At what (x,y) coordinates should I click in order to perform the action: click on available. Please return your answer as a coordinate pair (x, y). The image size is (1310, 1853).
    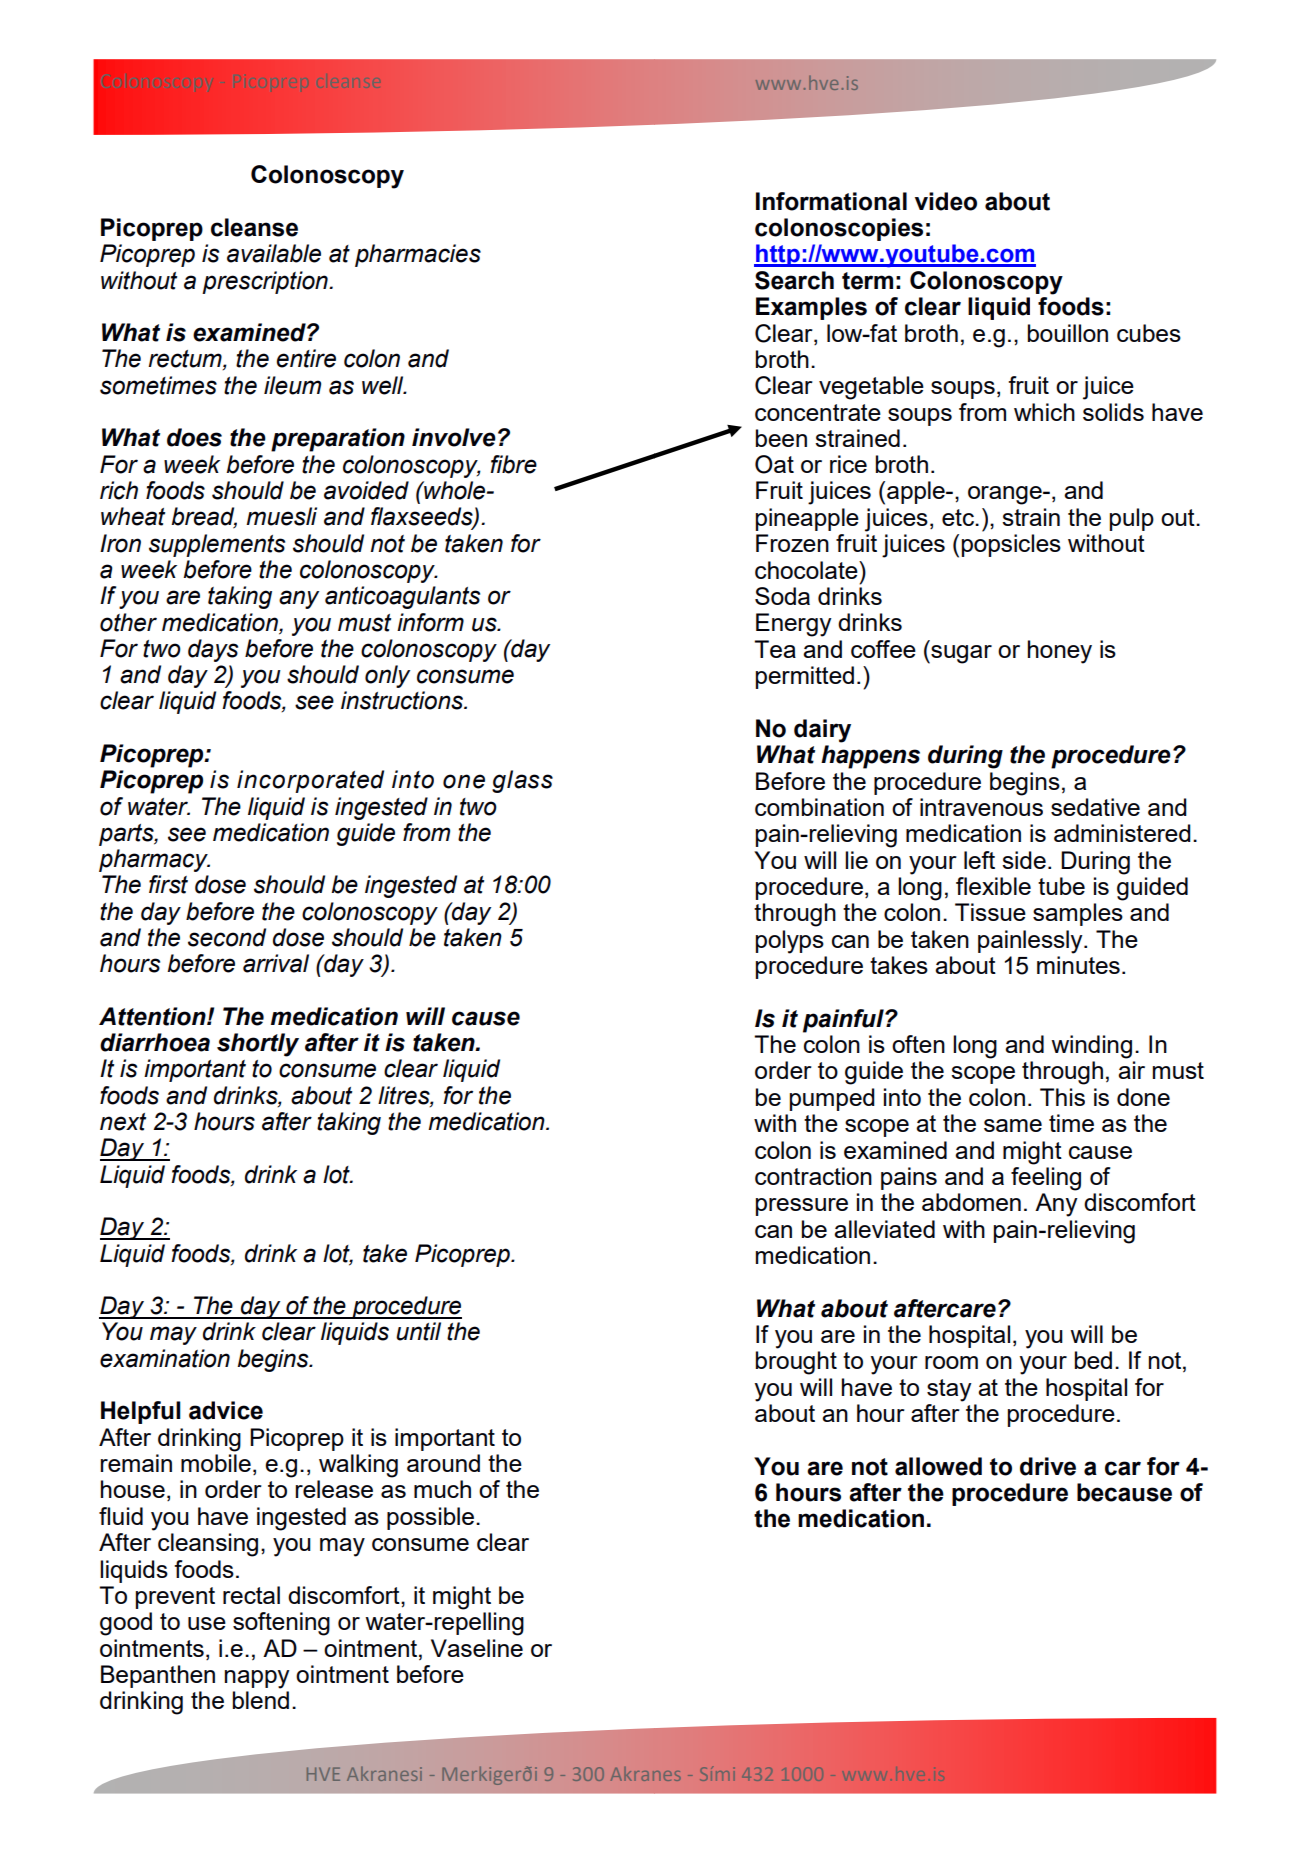
    Looking at the image, I should click on (274, 253).
